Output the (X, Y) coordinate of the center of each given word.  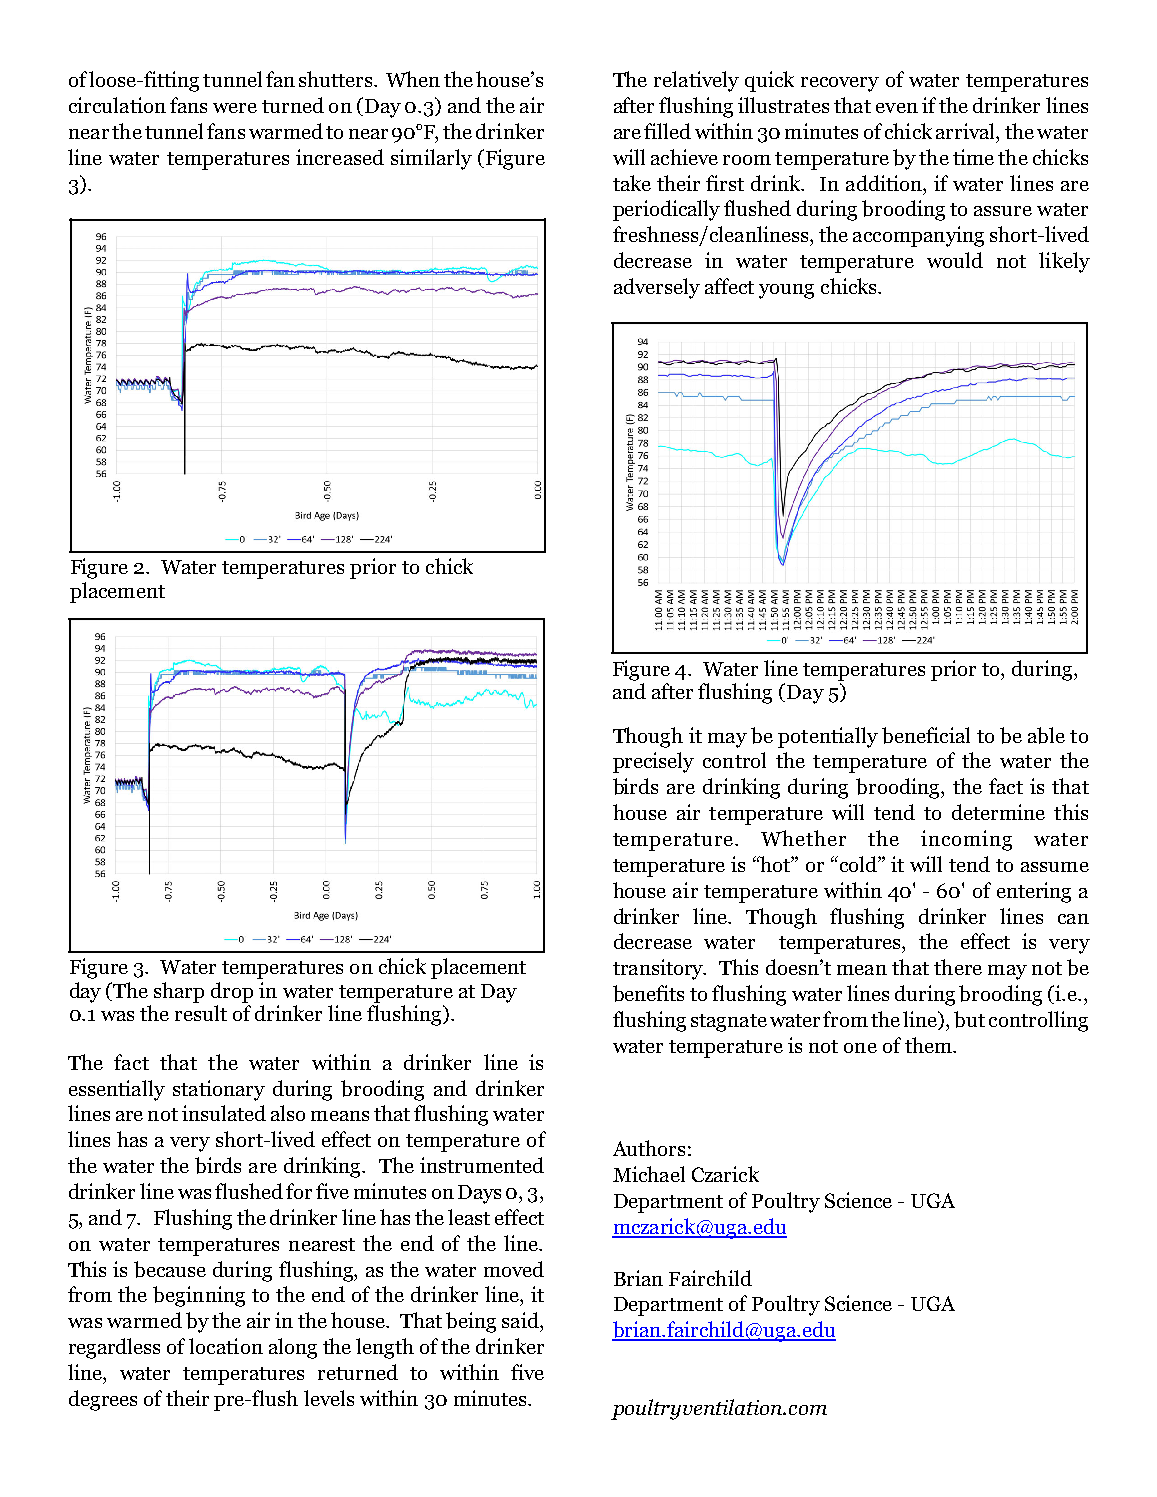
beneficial (926, 735)
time (973, 157)
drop (232, 992)
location (226, 1346)
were (235, 108)
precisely (653, 762)
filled (667, 131)
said (521, 1320)
